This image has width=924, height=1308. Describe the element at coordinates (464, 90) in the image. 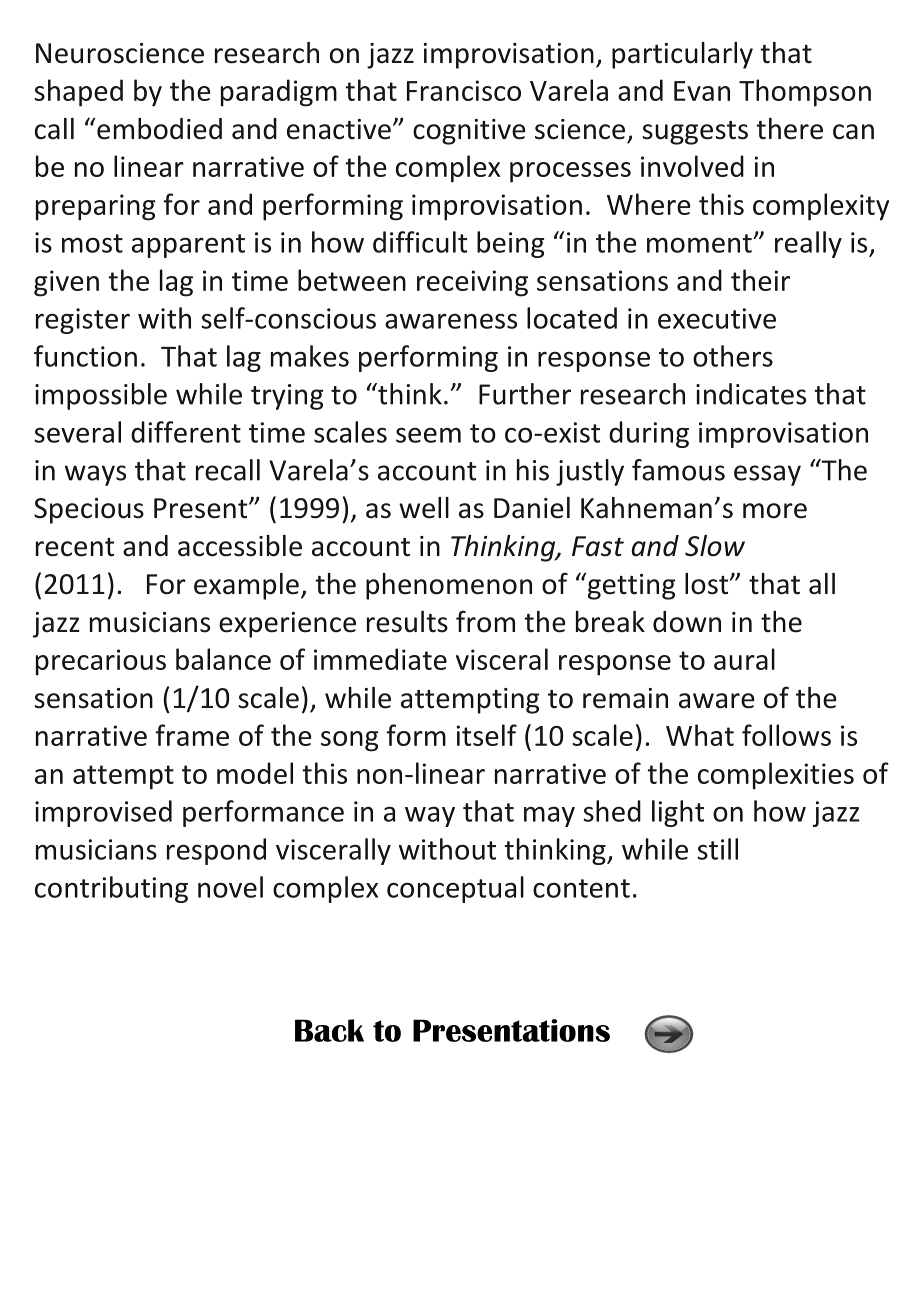

I see `Francisco` at that location.
